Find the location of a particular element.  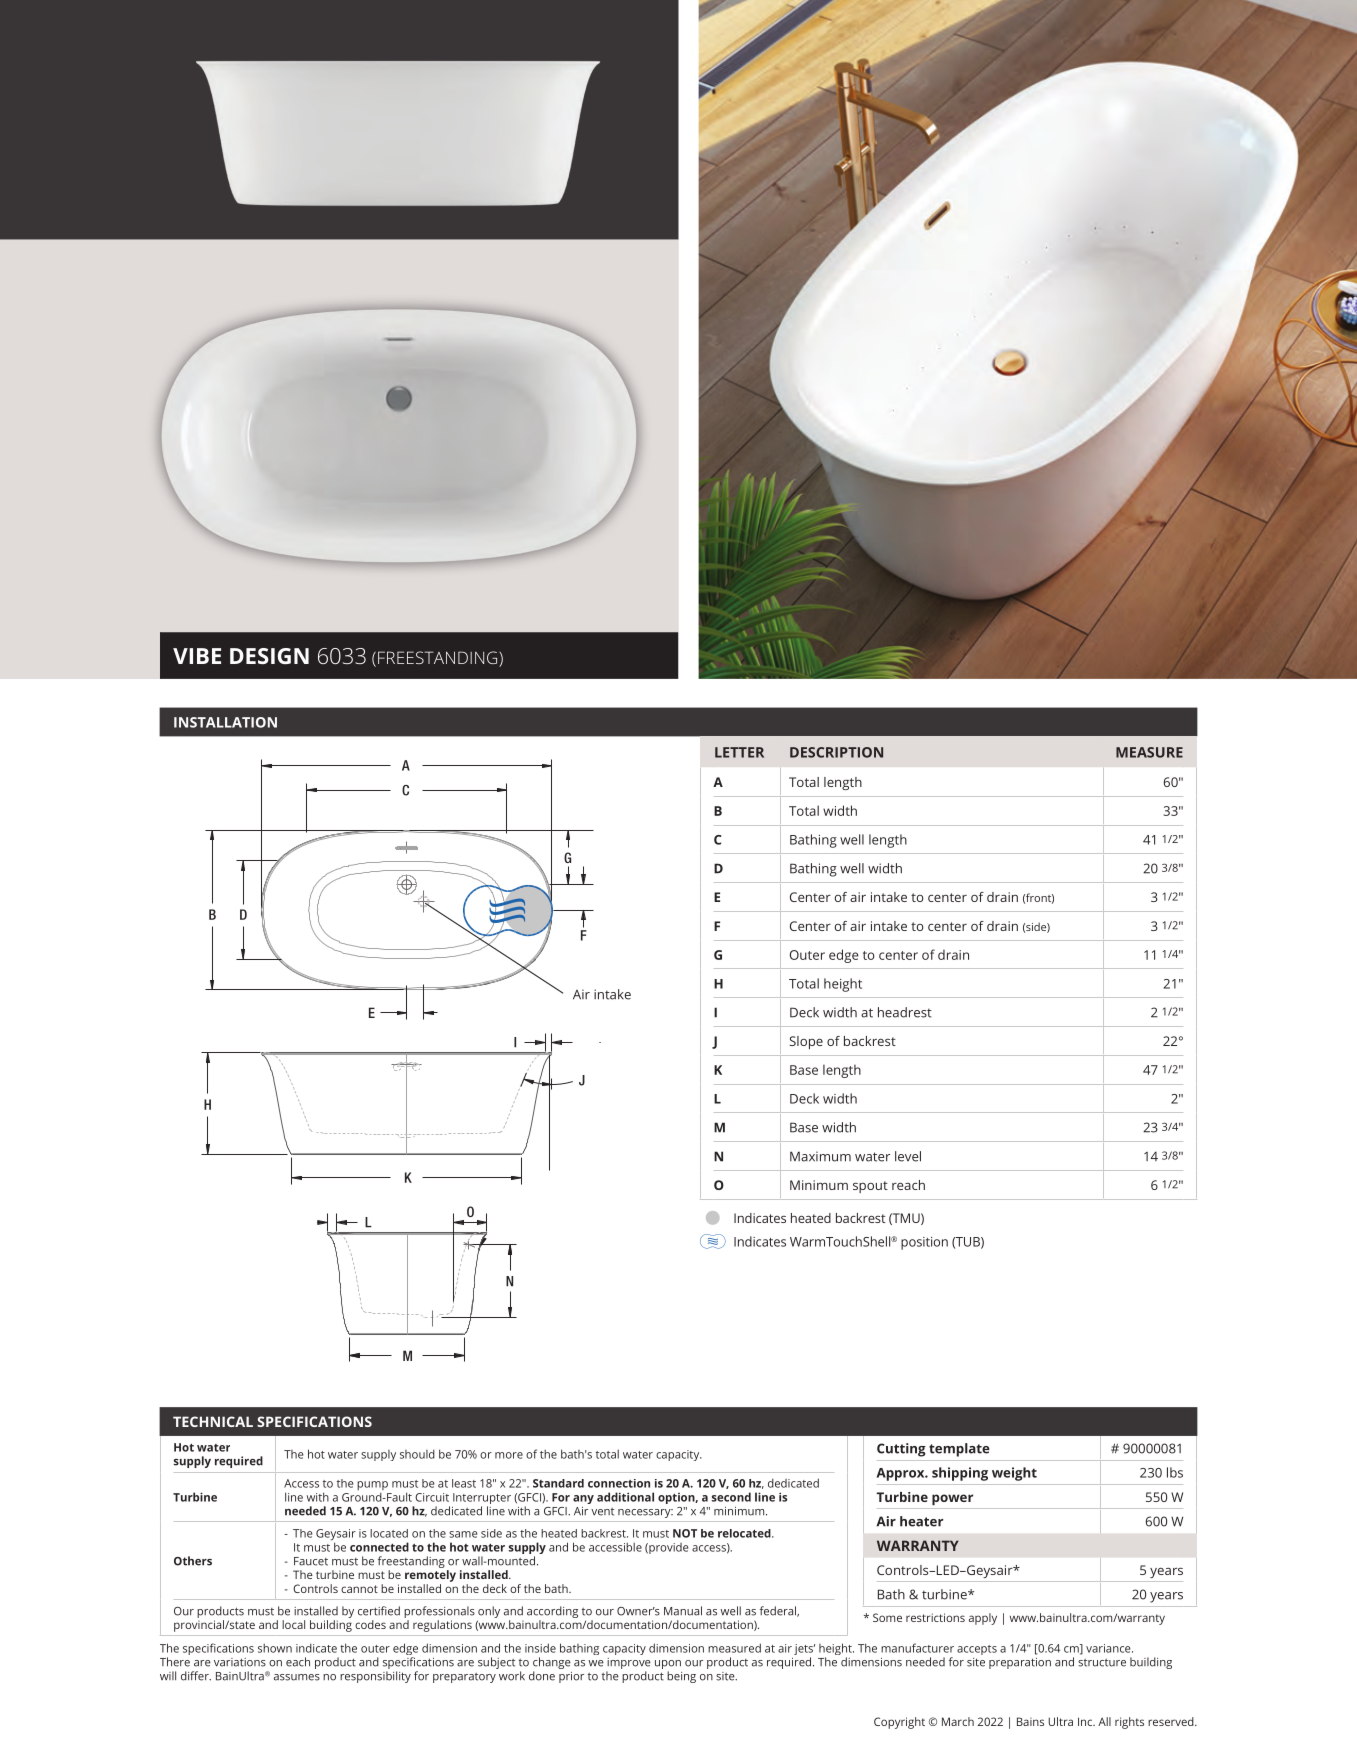

DESIGN is located at coordinates (269, 656).
